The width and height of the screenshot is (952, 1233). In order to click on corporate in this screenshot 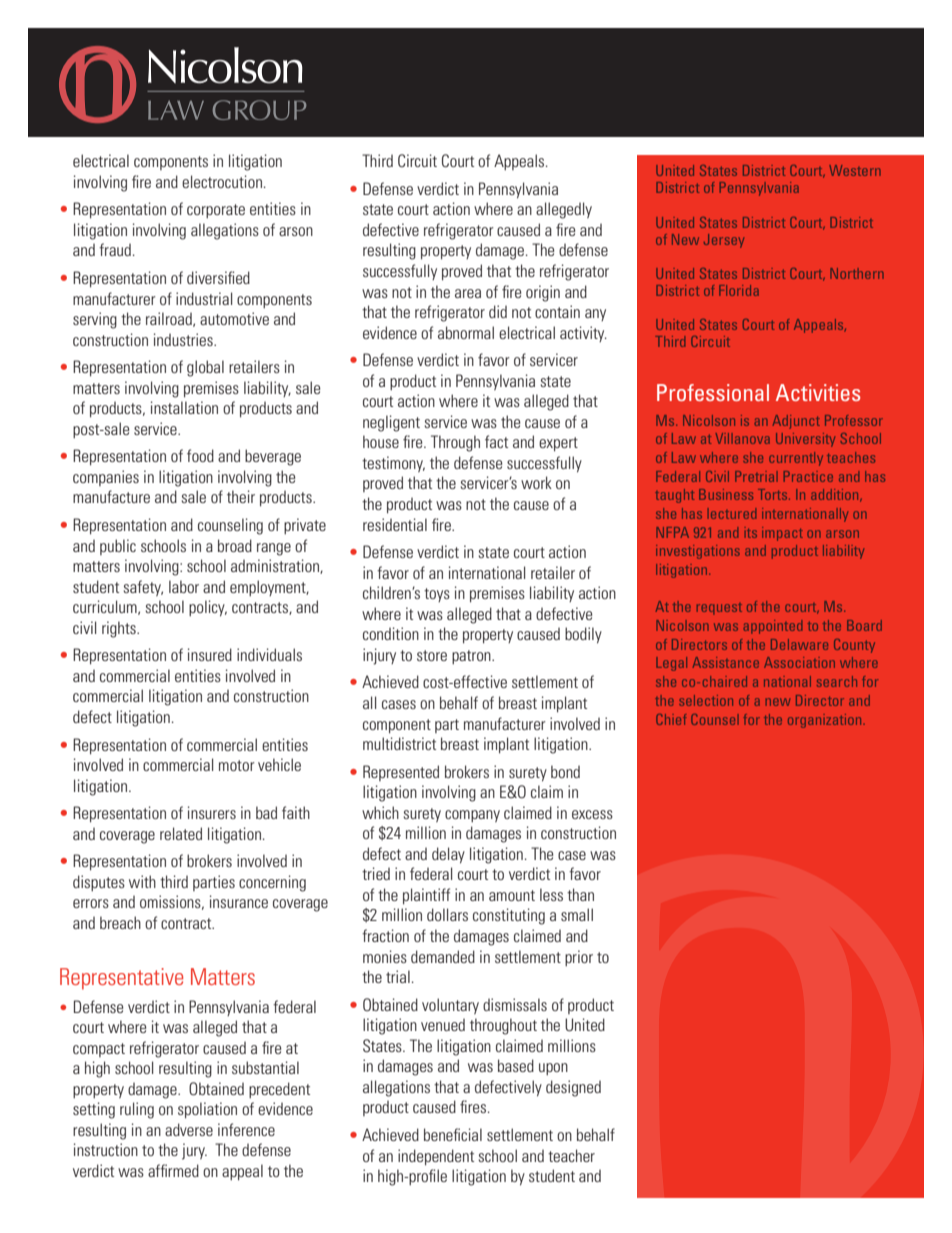, I will do `click(216, 211)`.
